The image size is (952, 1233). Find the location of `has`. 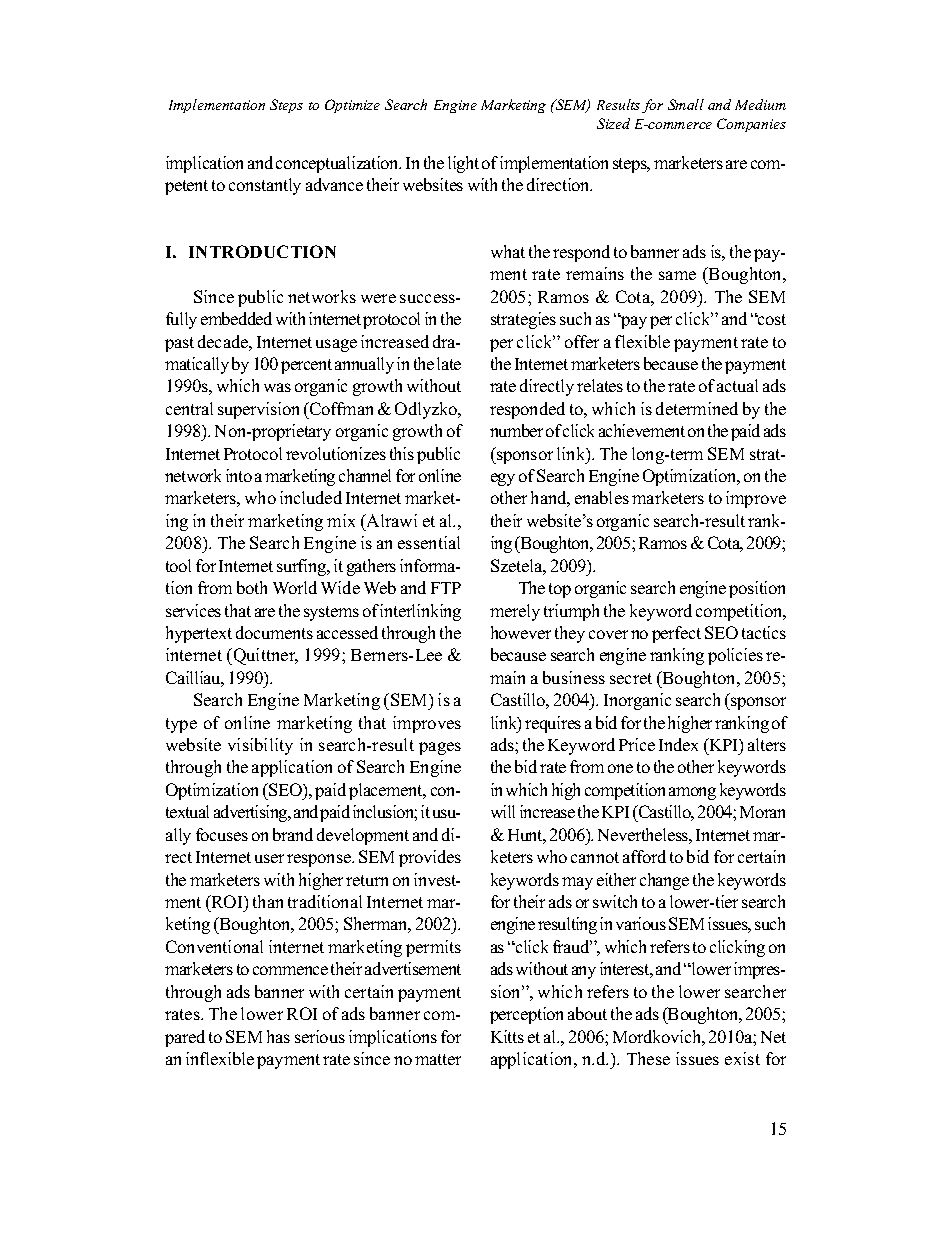

has is located at coordinates (278, 1036).
